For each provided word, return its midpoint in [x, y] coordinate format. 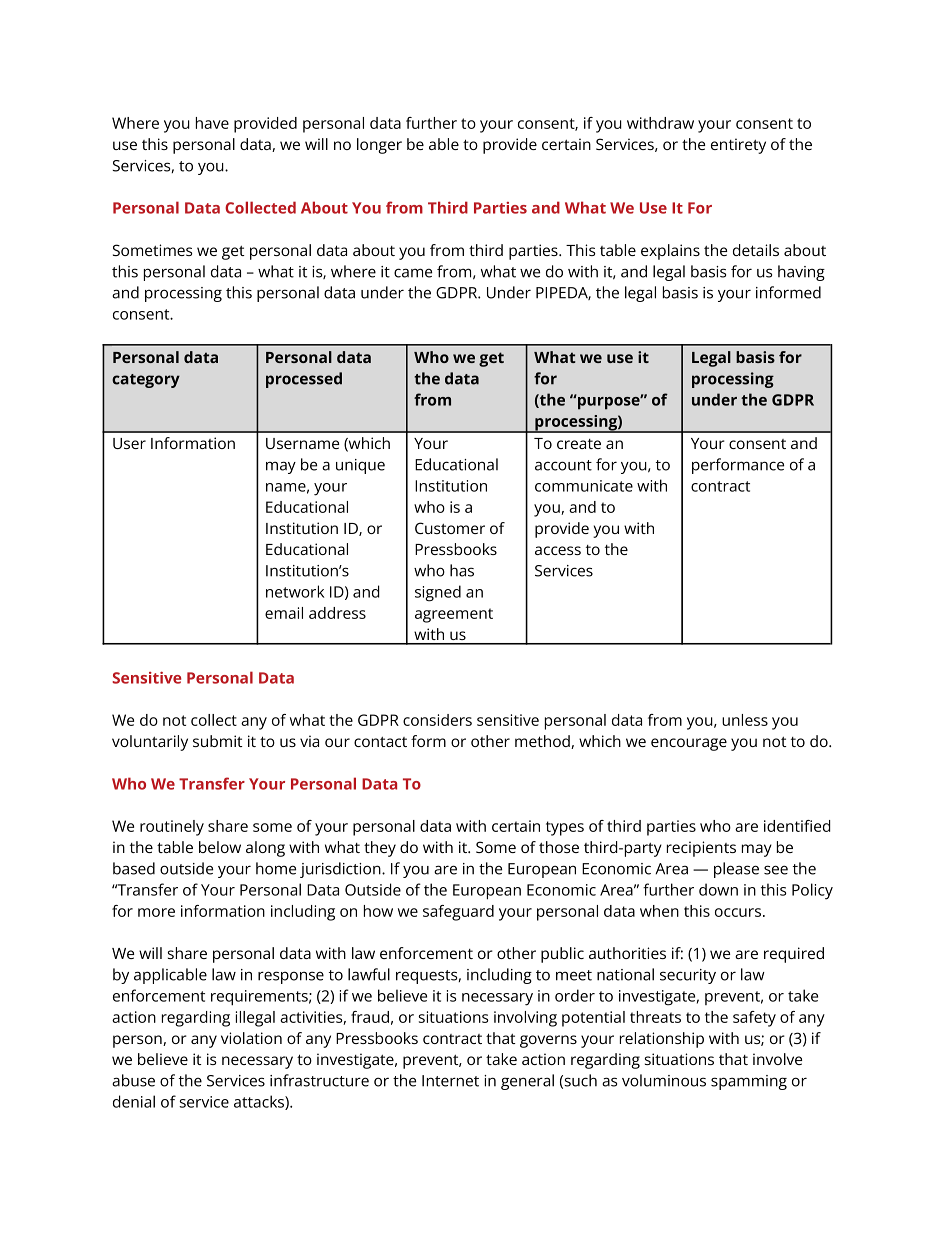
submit [217, 741]
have [212, 123]
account [563, 465]
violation [251, 1038]
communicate [584, 486]
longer [379, 146]
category [146, 381]
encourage [689, 744]
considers [437, 720]
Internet [450, 1081]
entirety [738, 146]
